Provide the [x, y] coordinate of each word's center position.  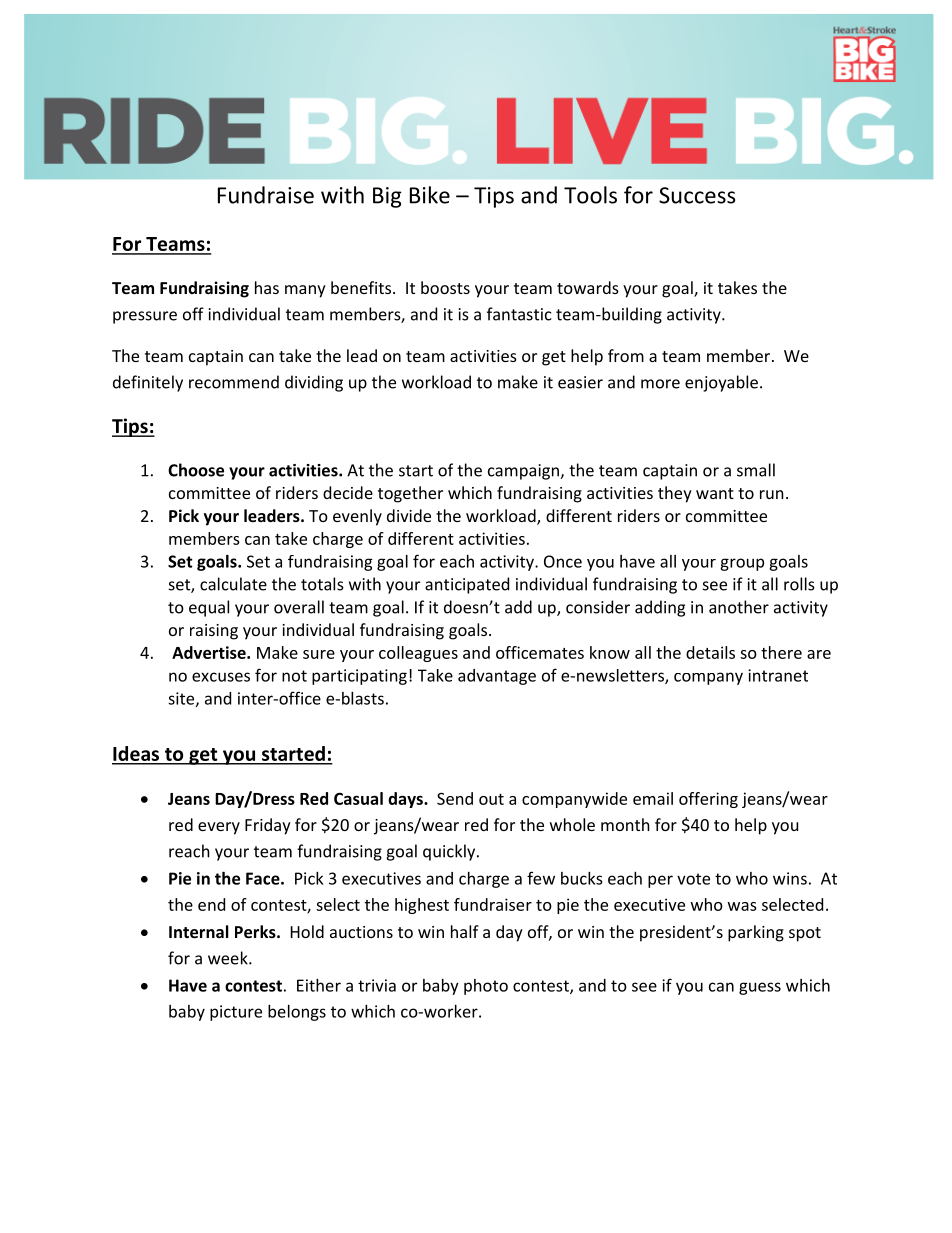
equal [209, 608]
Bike [430, 195]
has [267, 287]
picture [236, 1013]
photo [486, 987]
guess [760, 988]
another [739, 607]
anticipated [467, 585]
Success [697, 195]
